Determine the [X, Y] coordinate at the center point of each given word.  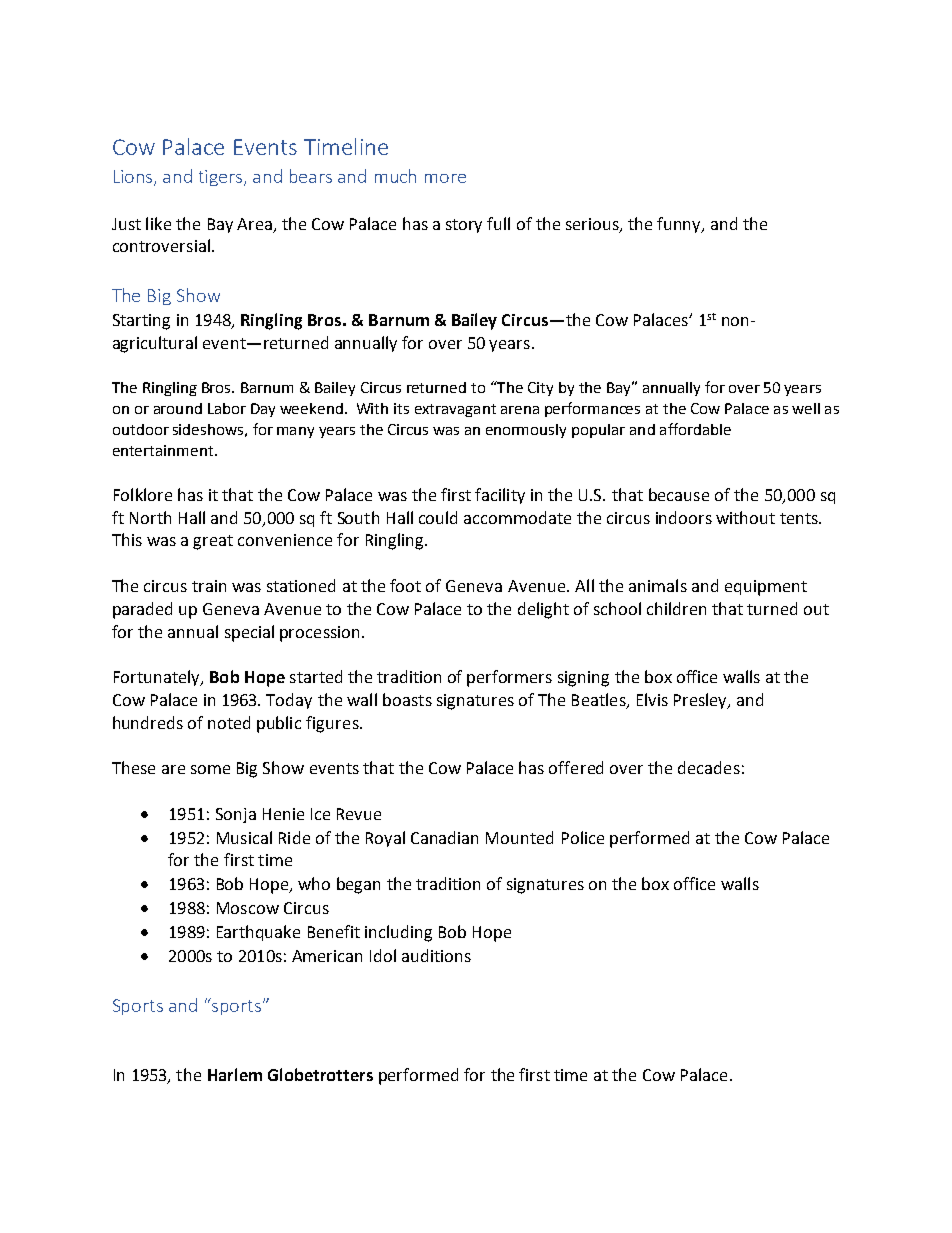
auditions [436, 955]
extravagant [455, 410]
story [464, 226]
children [676, 608]
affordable [695, 429]
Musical [244, 837]
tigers [222, 178]
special [249, 633]
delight [543, 610]
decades [709, 767]
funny [680, 225]
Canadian [444, 837]
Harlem [235, 1074]
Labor [227, 408]
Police [583, 837]
